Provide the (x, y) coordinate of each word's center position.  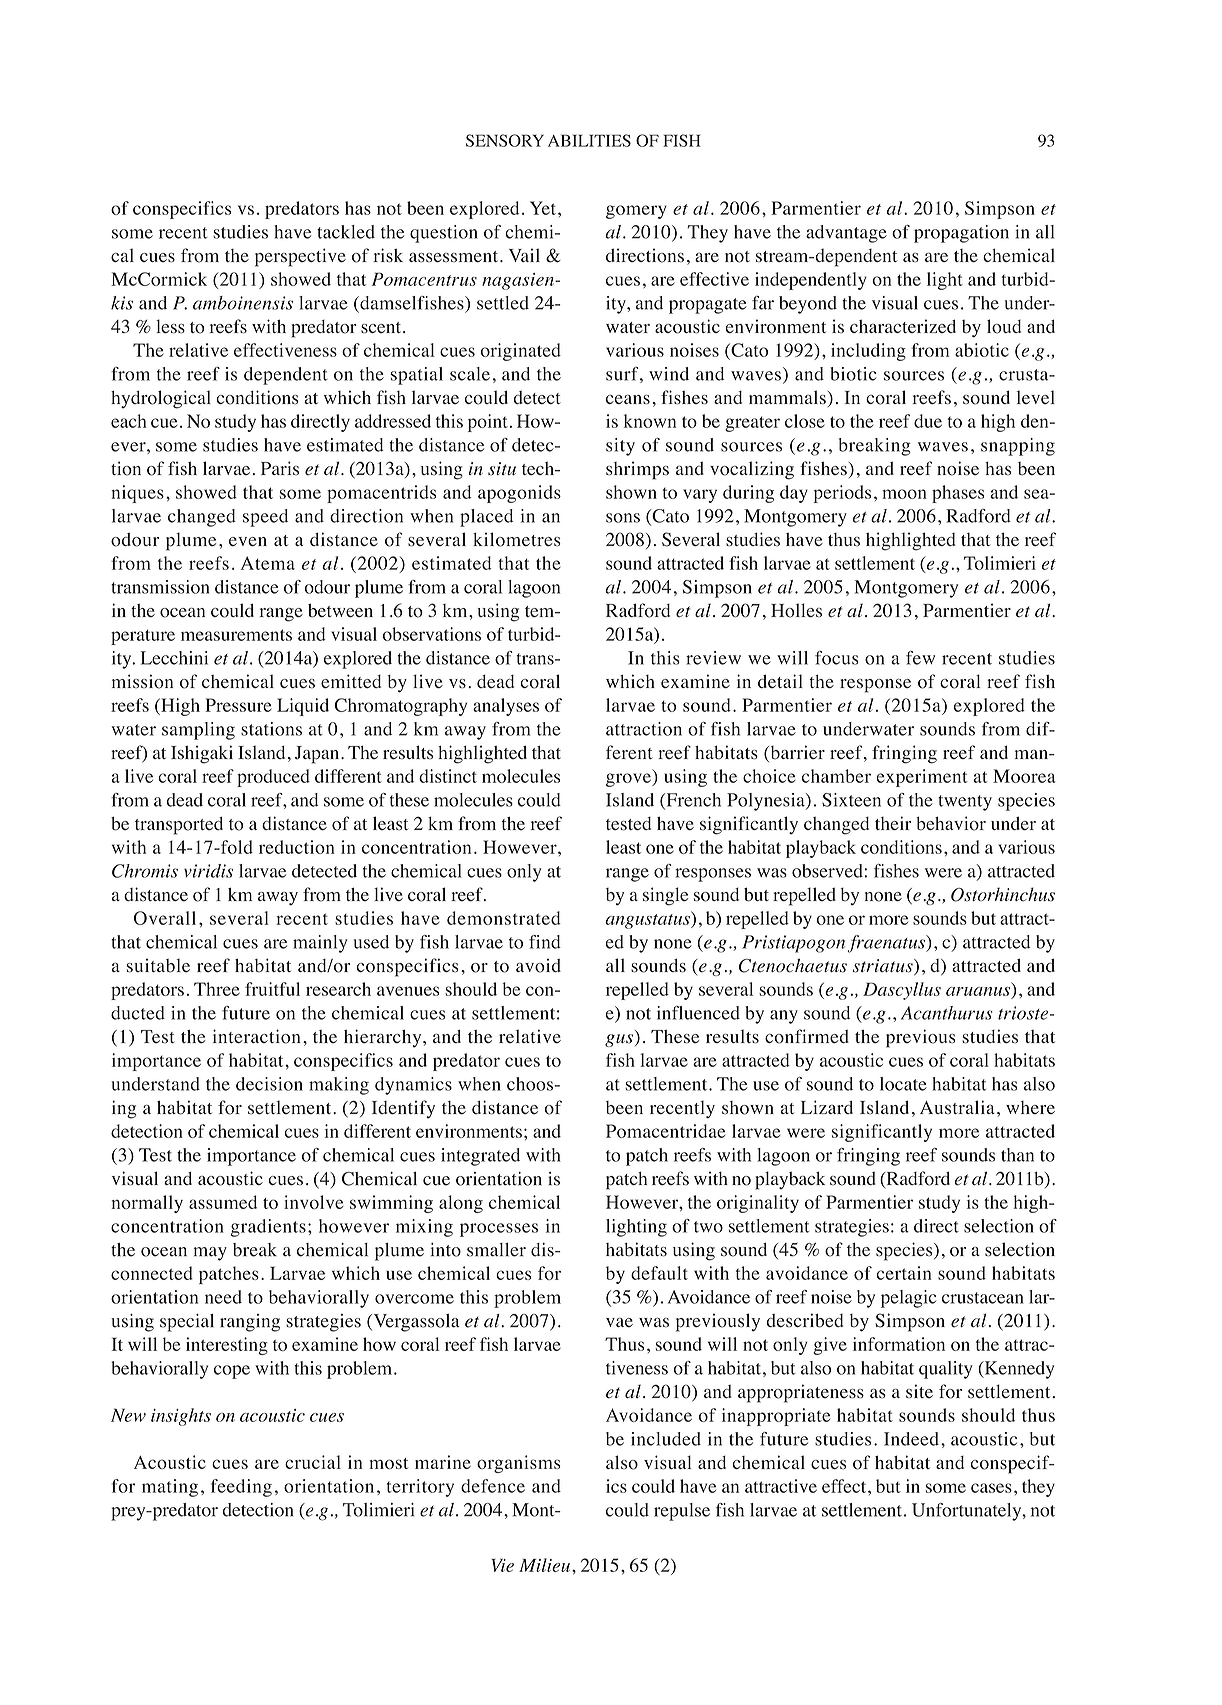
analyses (506, 707)
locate (903, 1084)
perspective (300, 257)
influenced (698, 1013)
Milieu (544, 1565)
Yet (543, 208)
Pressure (238, 705)
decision (269, 1084)
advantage (846, 234)
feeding (241, 1488)
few (920, 658)
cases (991, 1488)
